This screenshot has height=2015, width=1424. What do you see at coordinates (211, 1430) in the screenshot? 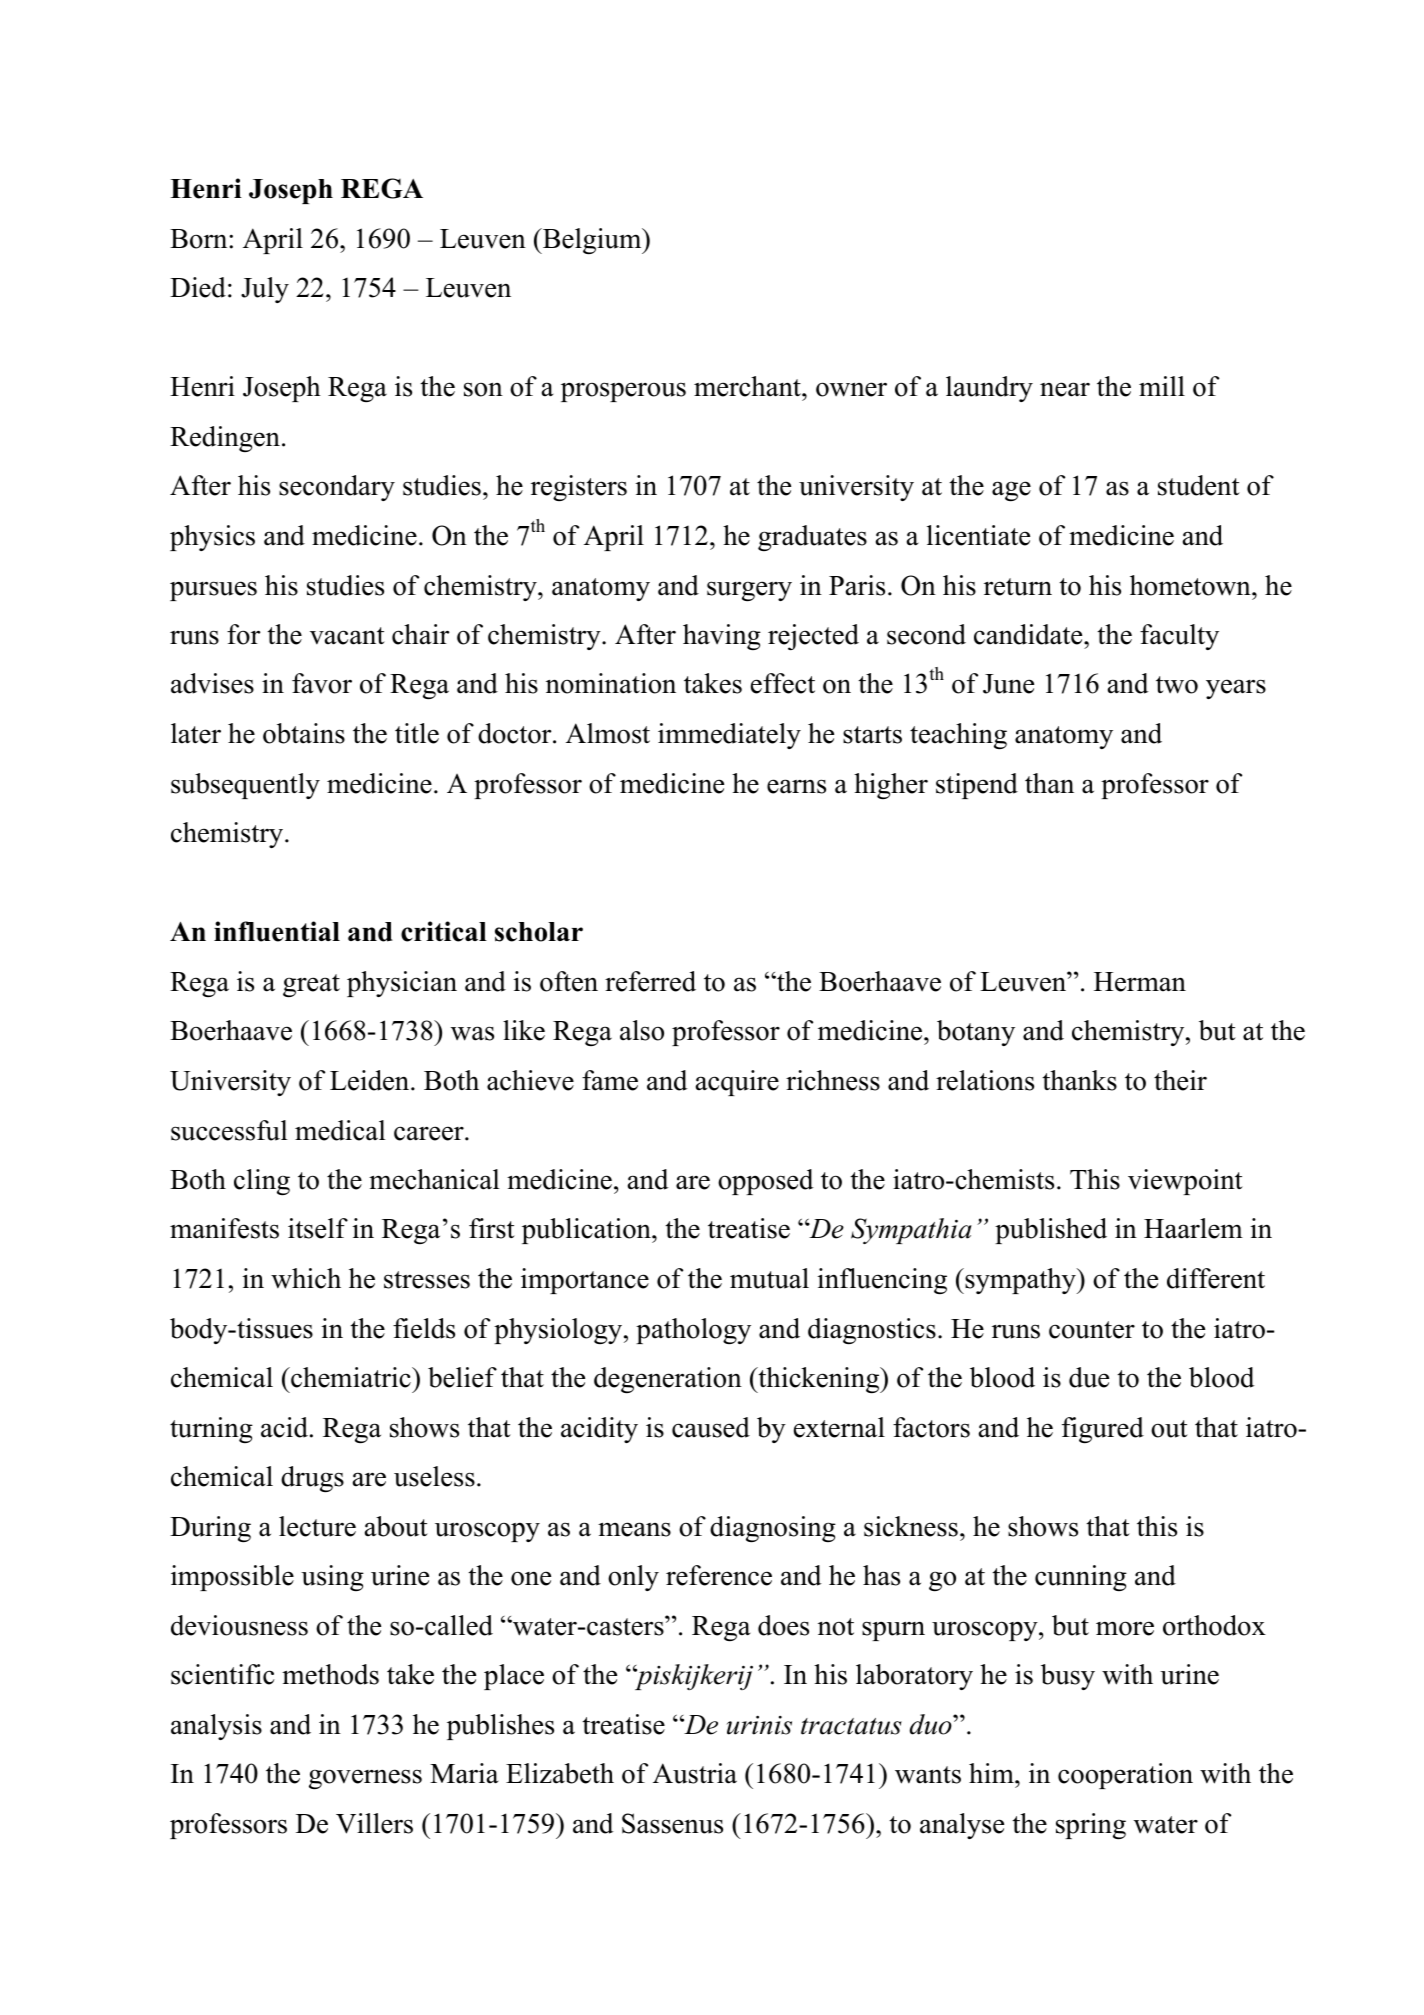
I see `turning` at bounding box center [211, 1430].
